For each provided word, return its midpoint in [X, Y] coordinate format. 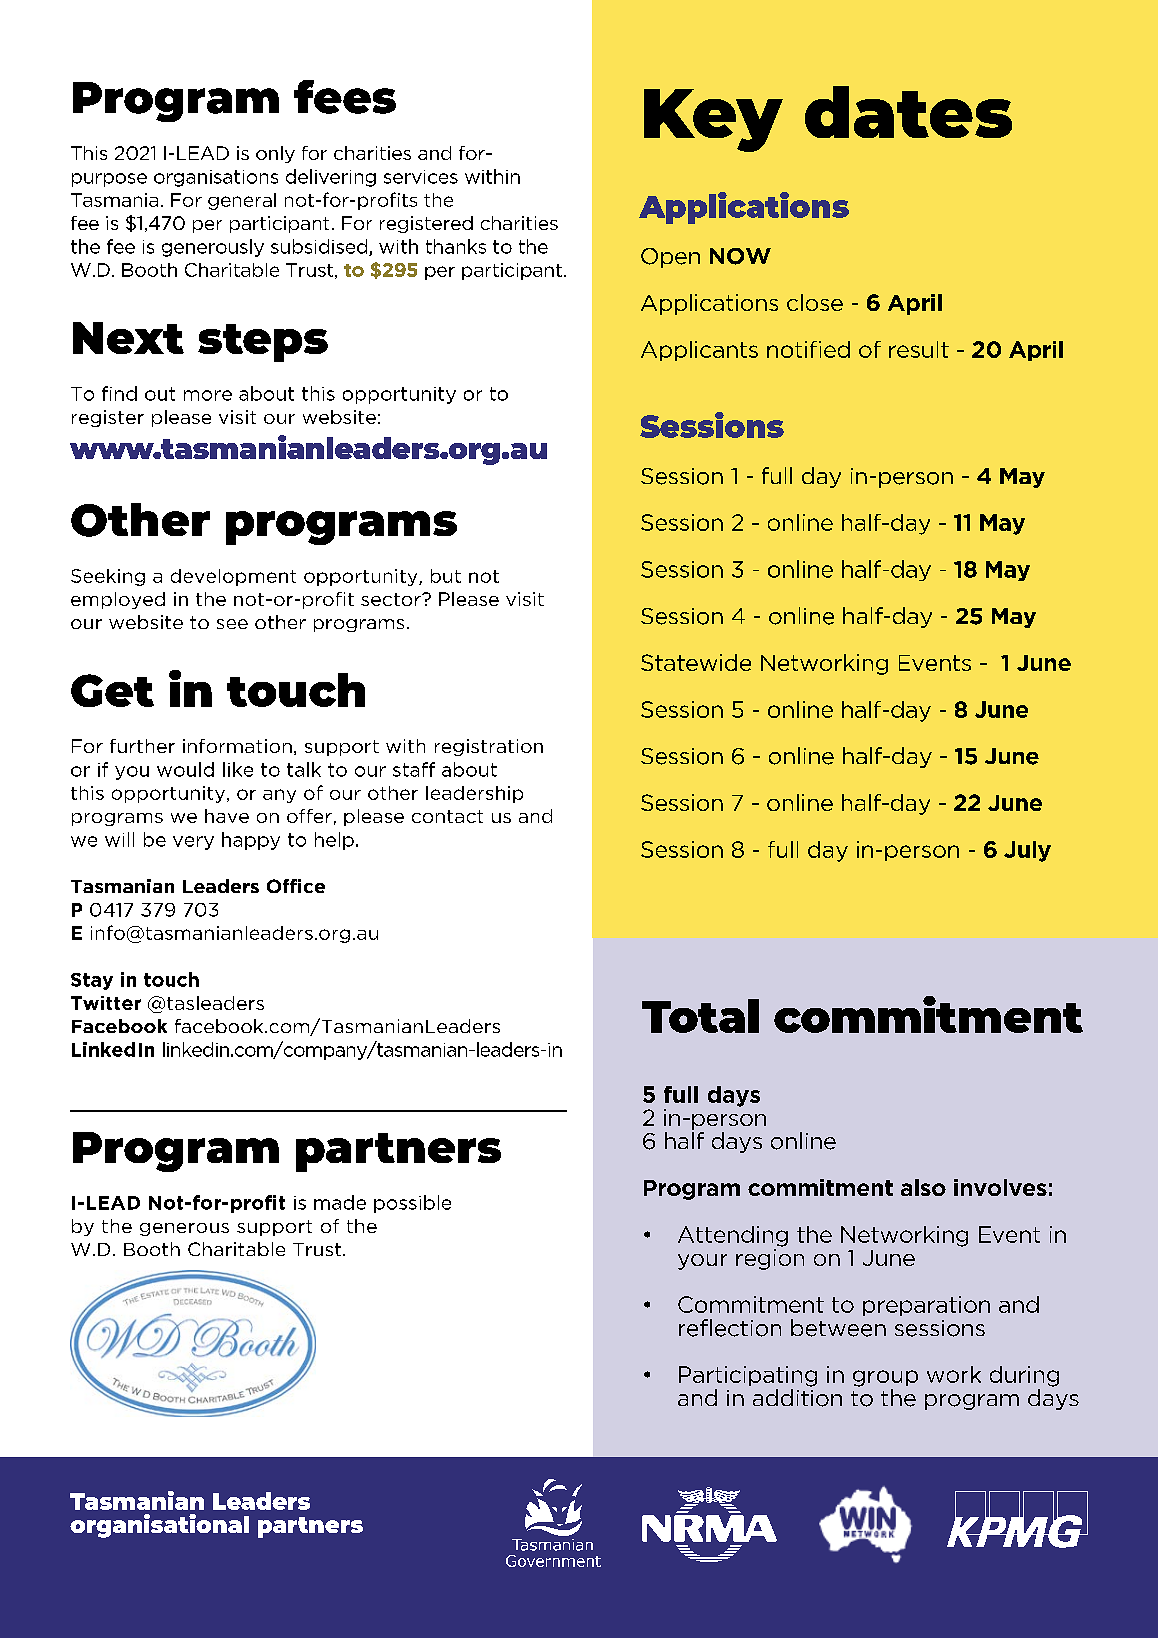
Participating [748, 1376]
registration [489, 747]
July [1027, 851]
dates [908, 112]
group [885, 1378]
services [421, 177]
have [227, 816]
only [275, 154]
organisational [159, 1526]
